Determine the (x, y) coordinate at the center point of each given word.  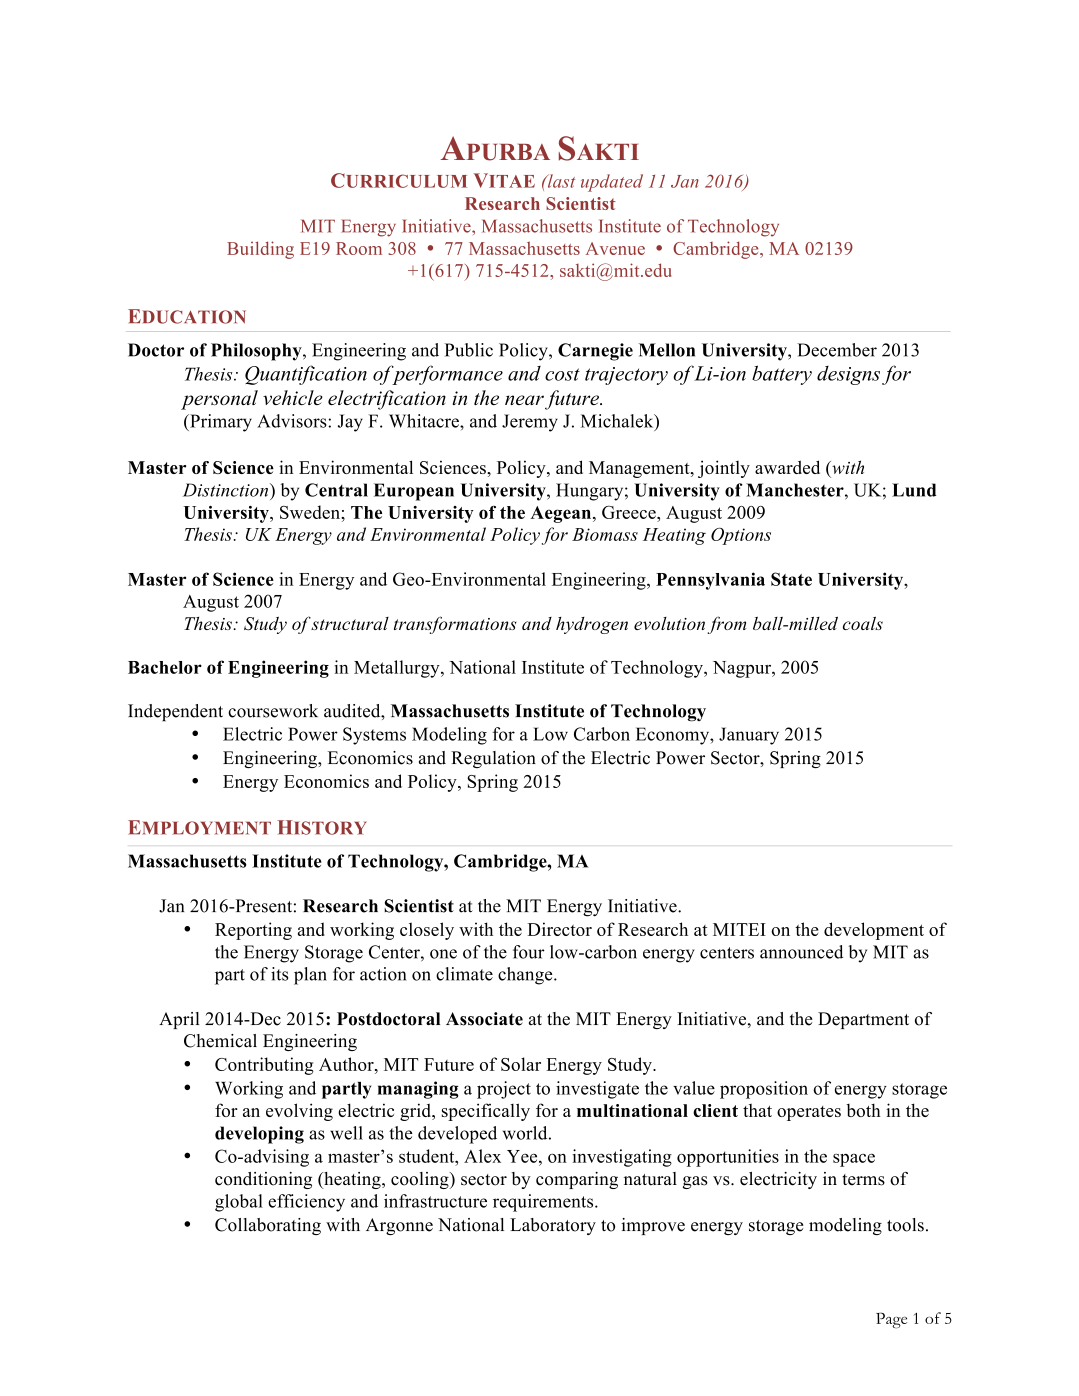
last (560, 181)
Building (260, 250)
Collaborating (268, 1226)
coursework (273, 711)
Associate (484, 1019)
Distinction (227, 490)
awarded (787, 467)
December (837, 350)
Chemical (220, 1041)
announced (801, 952)
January (749, 736)
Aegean (562, 514)
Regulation (493, 759)
